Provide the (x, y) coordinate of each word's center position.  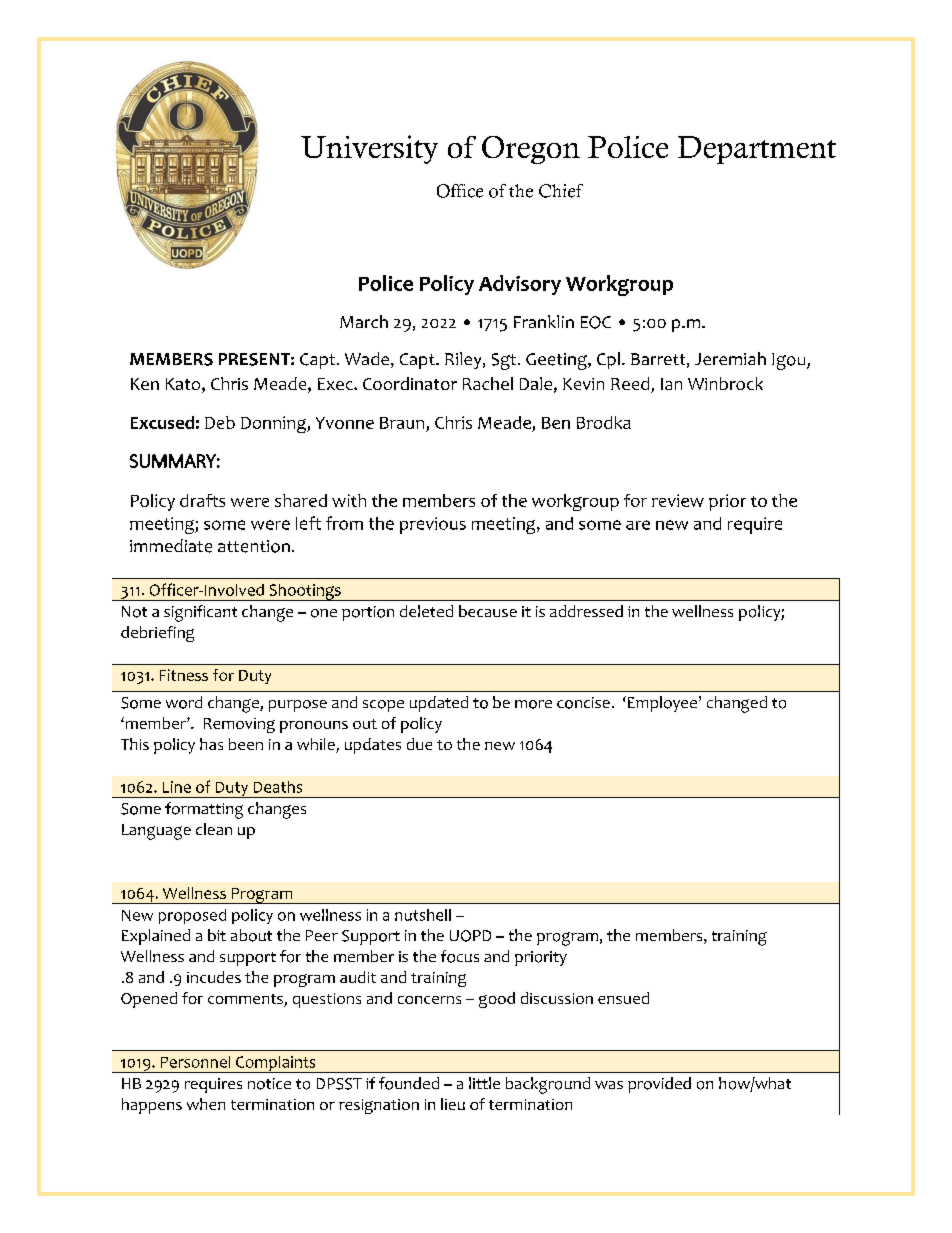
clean (214, 829)
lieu (453, 1104)
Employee (664, 704)
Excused (162, 422)
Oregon (531, 150)
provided (659, 1085)
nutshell (423, 915)
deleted (426, 611)
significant (200, 613)
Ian (671, 384)
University (369, 149)
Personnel (195, 1062)
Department (757, 150)
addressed (586, 611)
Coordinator (410, 383)
